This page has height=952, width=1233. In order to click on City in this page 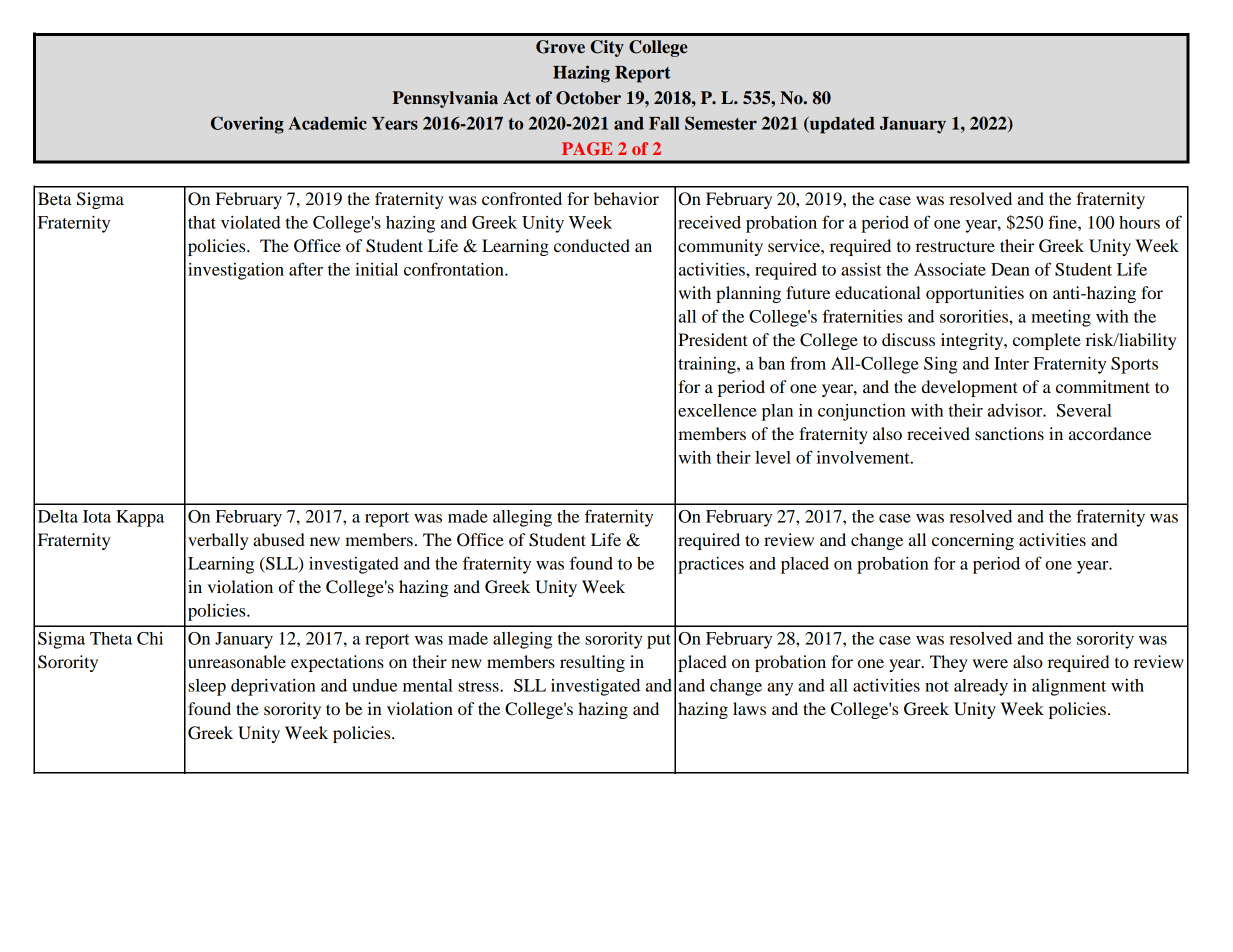, I will do `click(607, 48)`.
